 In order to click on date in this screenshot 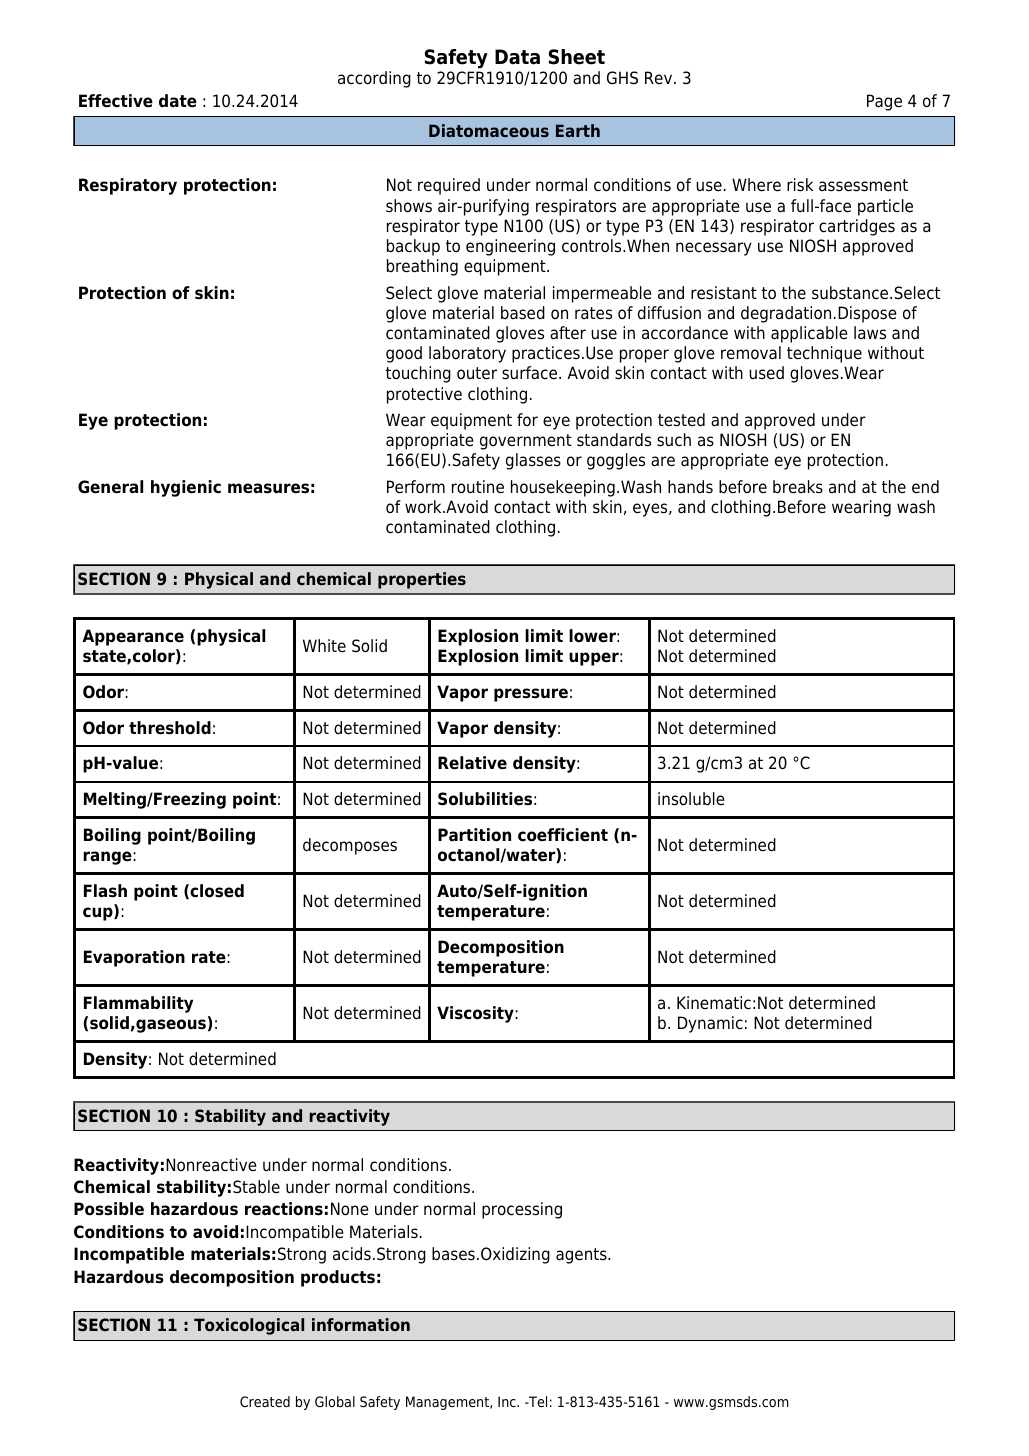, I will do `click(178, 101)`.
